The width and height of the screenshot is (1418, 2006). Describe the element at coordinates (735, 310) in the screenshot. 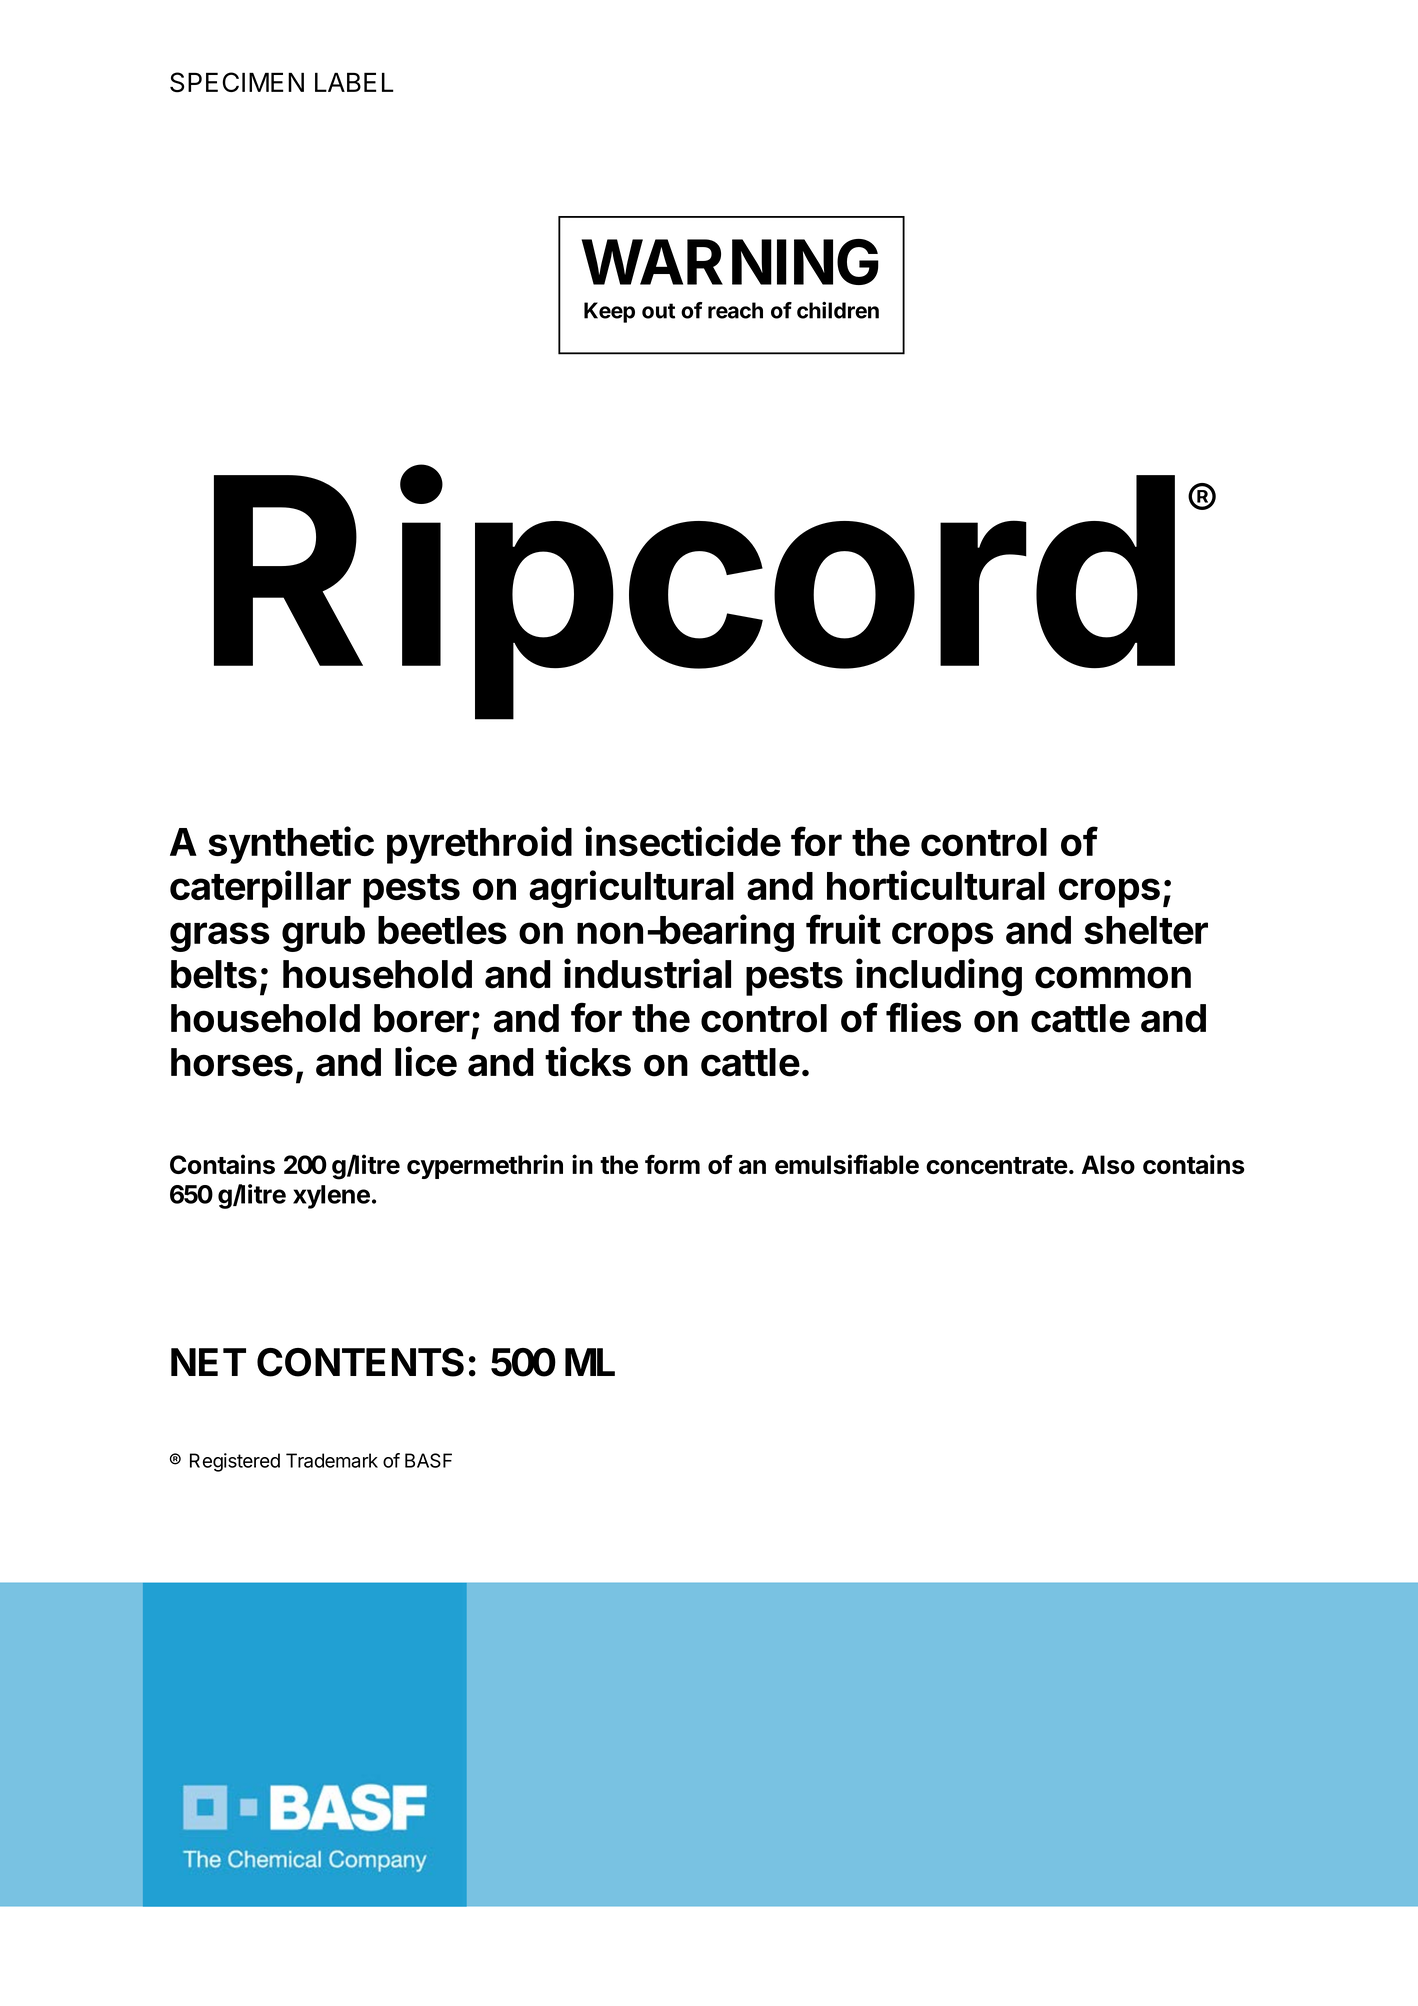

I see `reach` at that location.
